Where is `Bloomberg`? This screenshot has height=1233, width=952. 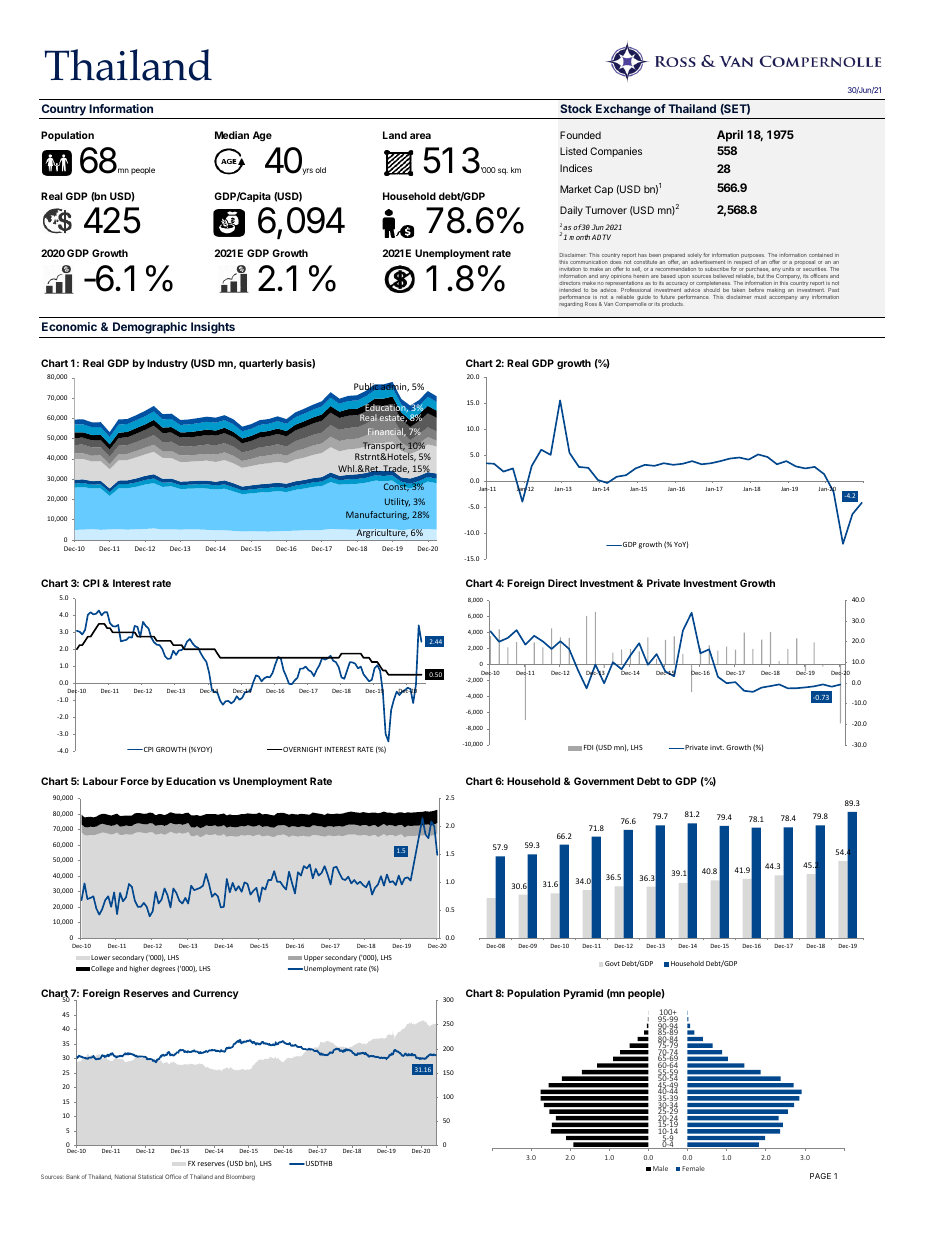
Bloomberg is located at coordinates (240, 1177).
